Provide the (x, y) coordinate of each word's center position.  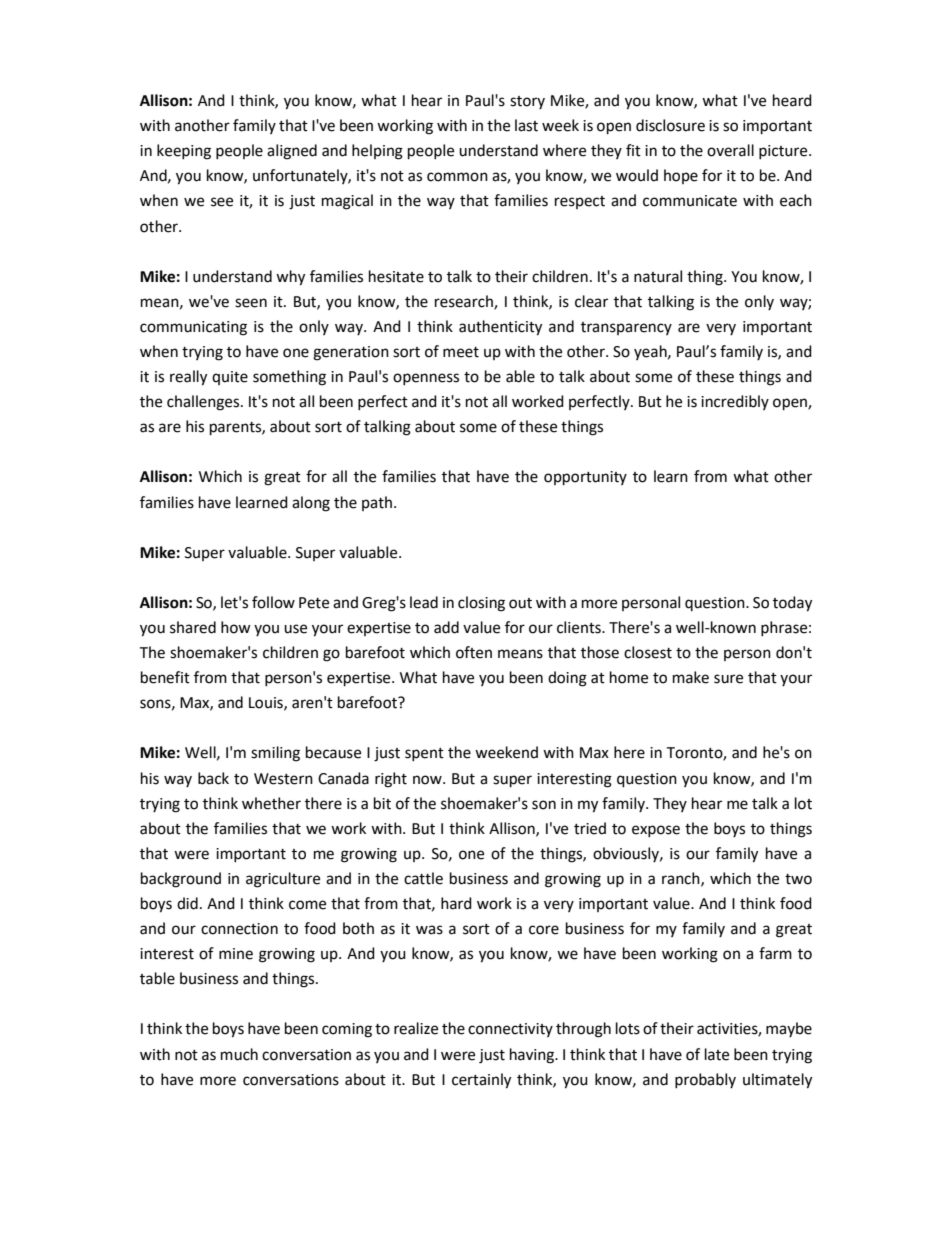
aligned (292, 152)
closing (481, 604)
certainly (481, 1081)
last (526, 125)
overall (730, 150)
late (717, 1054)
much (239, 1054)
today (792, 604)
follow (273, 602)
